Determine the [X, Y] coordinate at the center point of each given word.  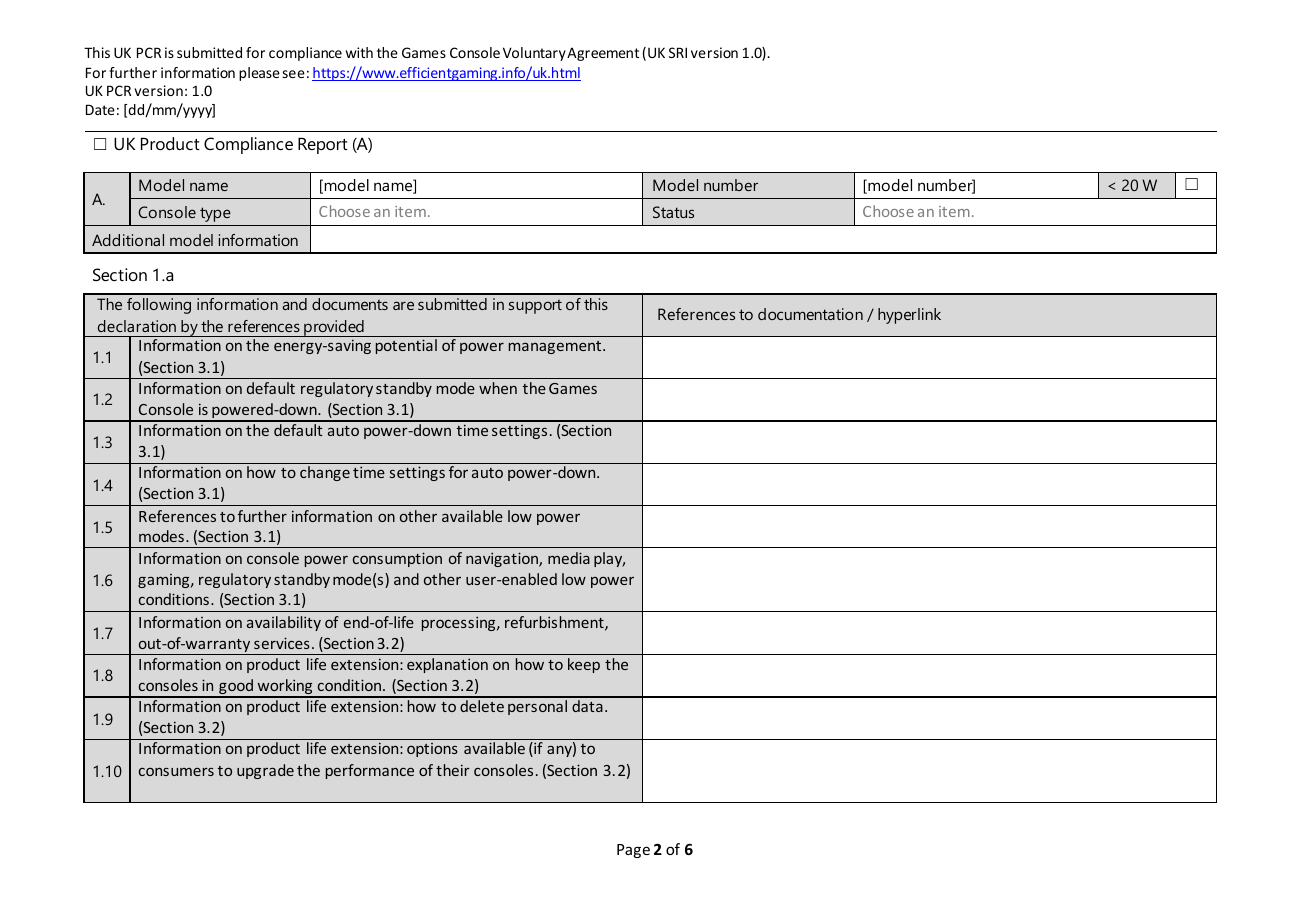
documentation [810, 314]
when [498, 388]
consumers [176, 772]
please [259, 74]
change [325, 473]
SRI [678, 52]
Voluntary [534, 54]
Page [633, 851]
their [453, 770]
